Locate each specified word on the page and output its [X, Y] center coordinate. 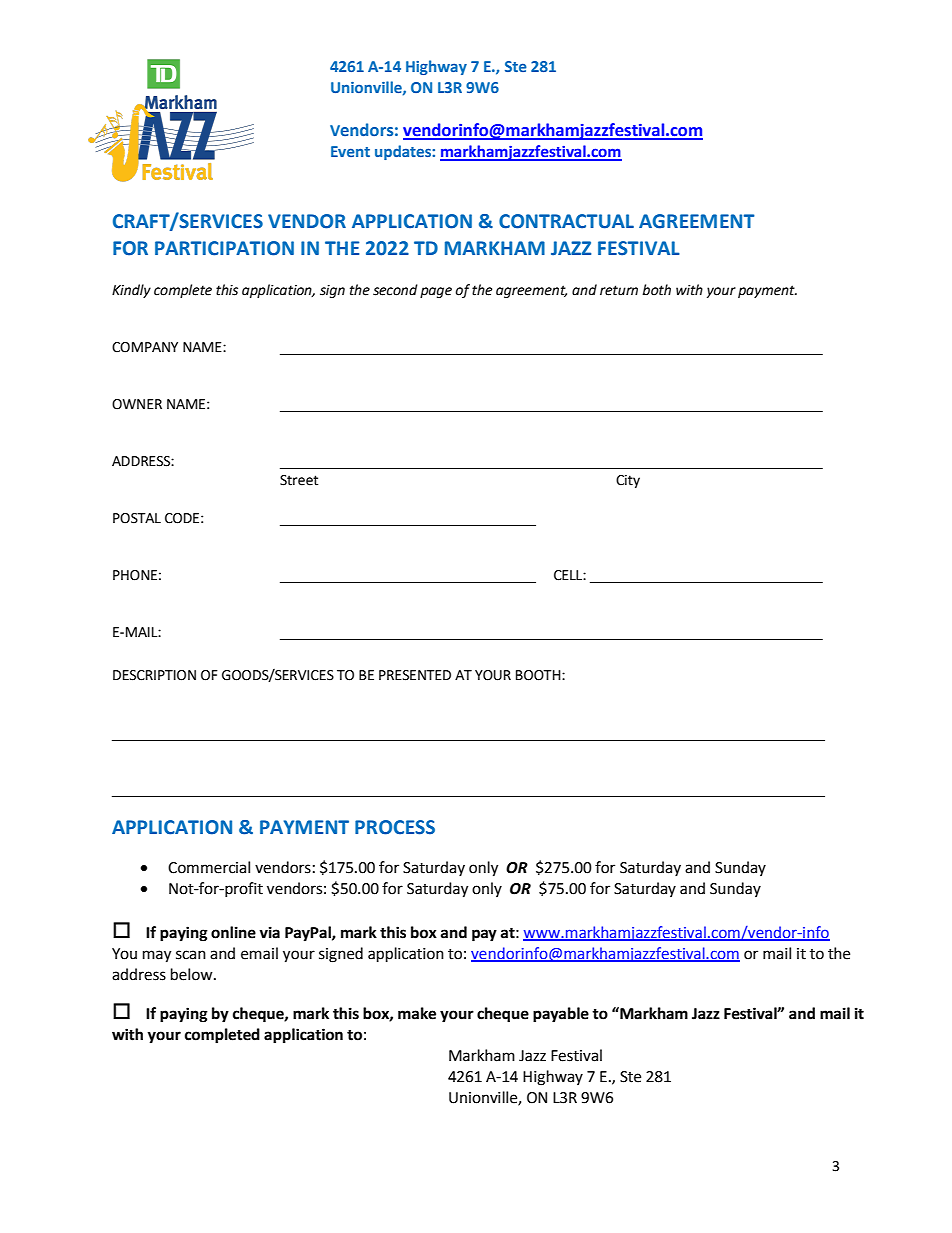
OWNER [137, 404]
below [193, 974]
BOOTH [539, 675]
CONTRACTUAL [566, 221]
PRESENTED [415, 675]
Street [299, 480]
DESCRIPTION [154, 675]
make [417, 1013]
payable [561, 1015]
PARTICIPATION [224, 248]
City [628, 481]
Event [350, 151]
